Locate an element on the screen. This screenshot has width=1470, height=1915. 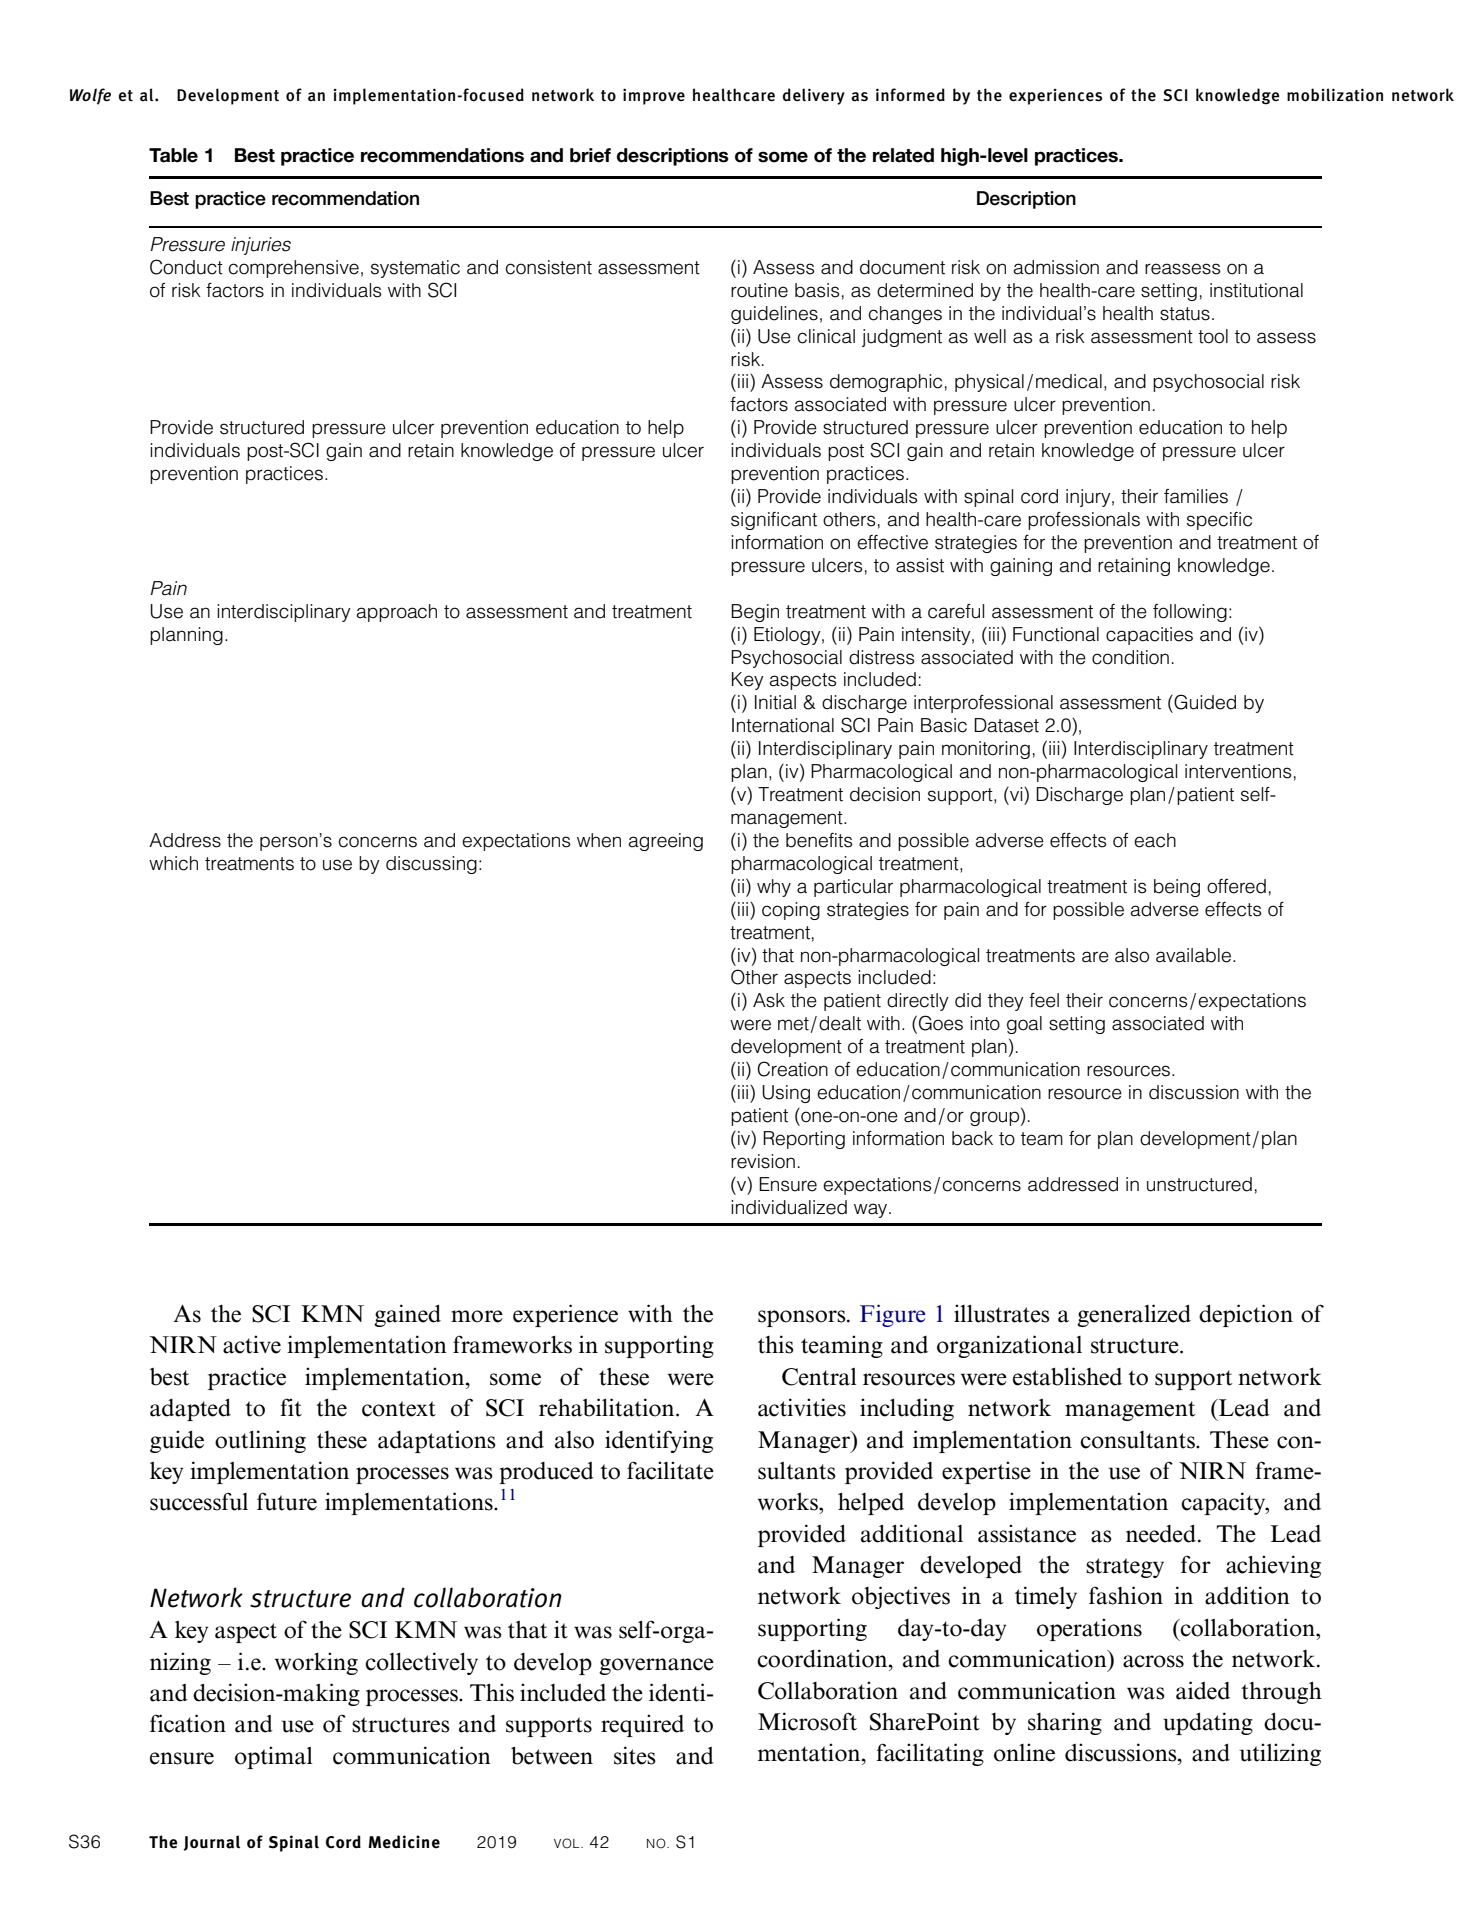
available is located at coordinates (1193, 955).
